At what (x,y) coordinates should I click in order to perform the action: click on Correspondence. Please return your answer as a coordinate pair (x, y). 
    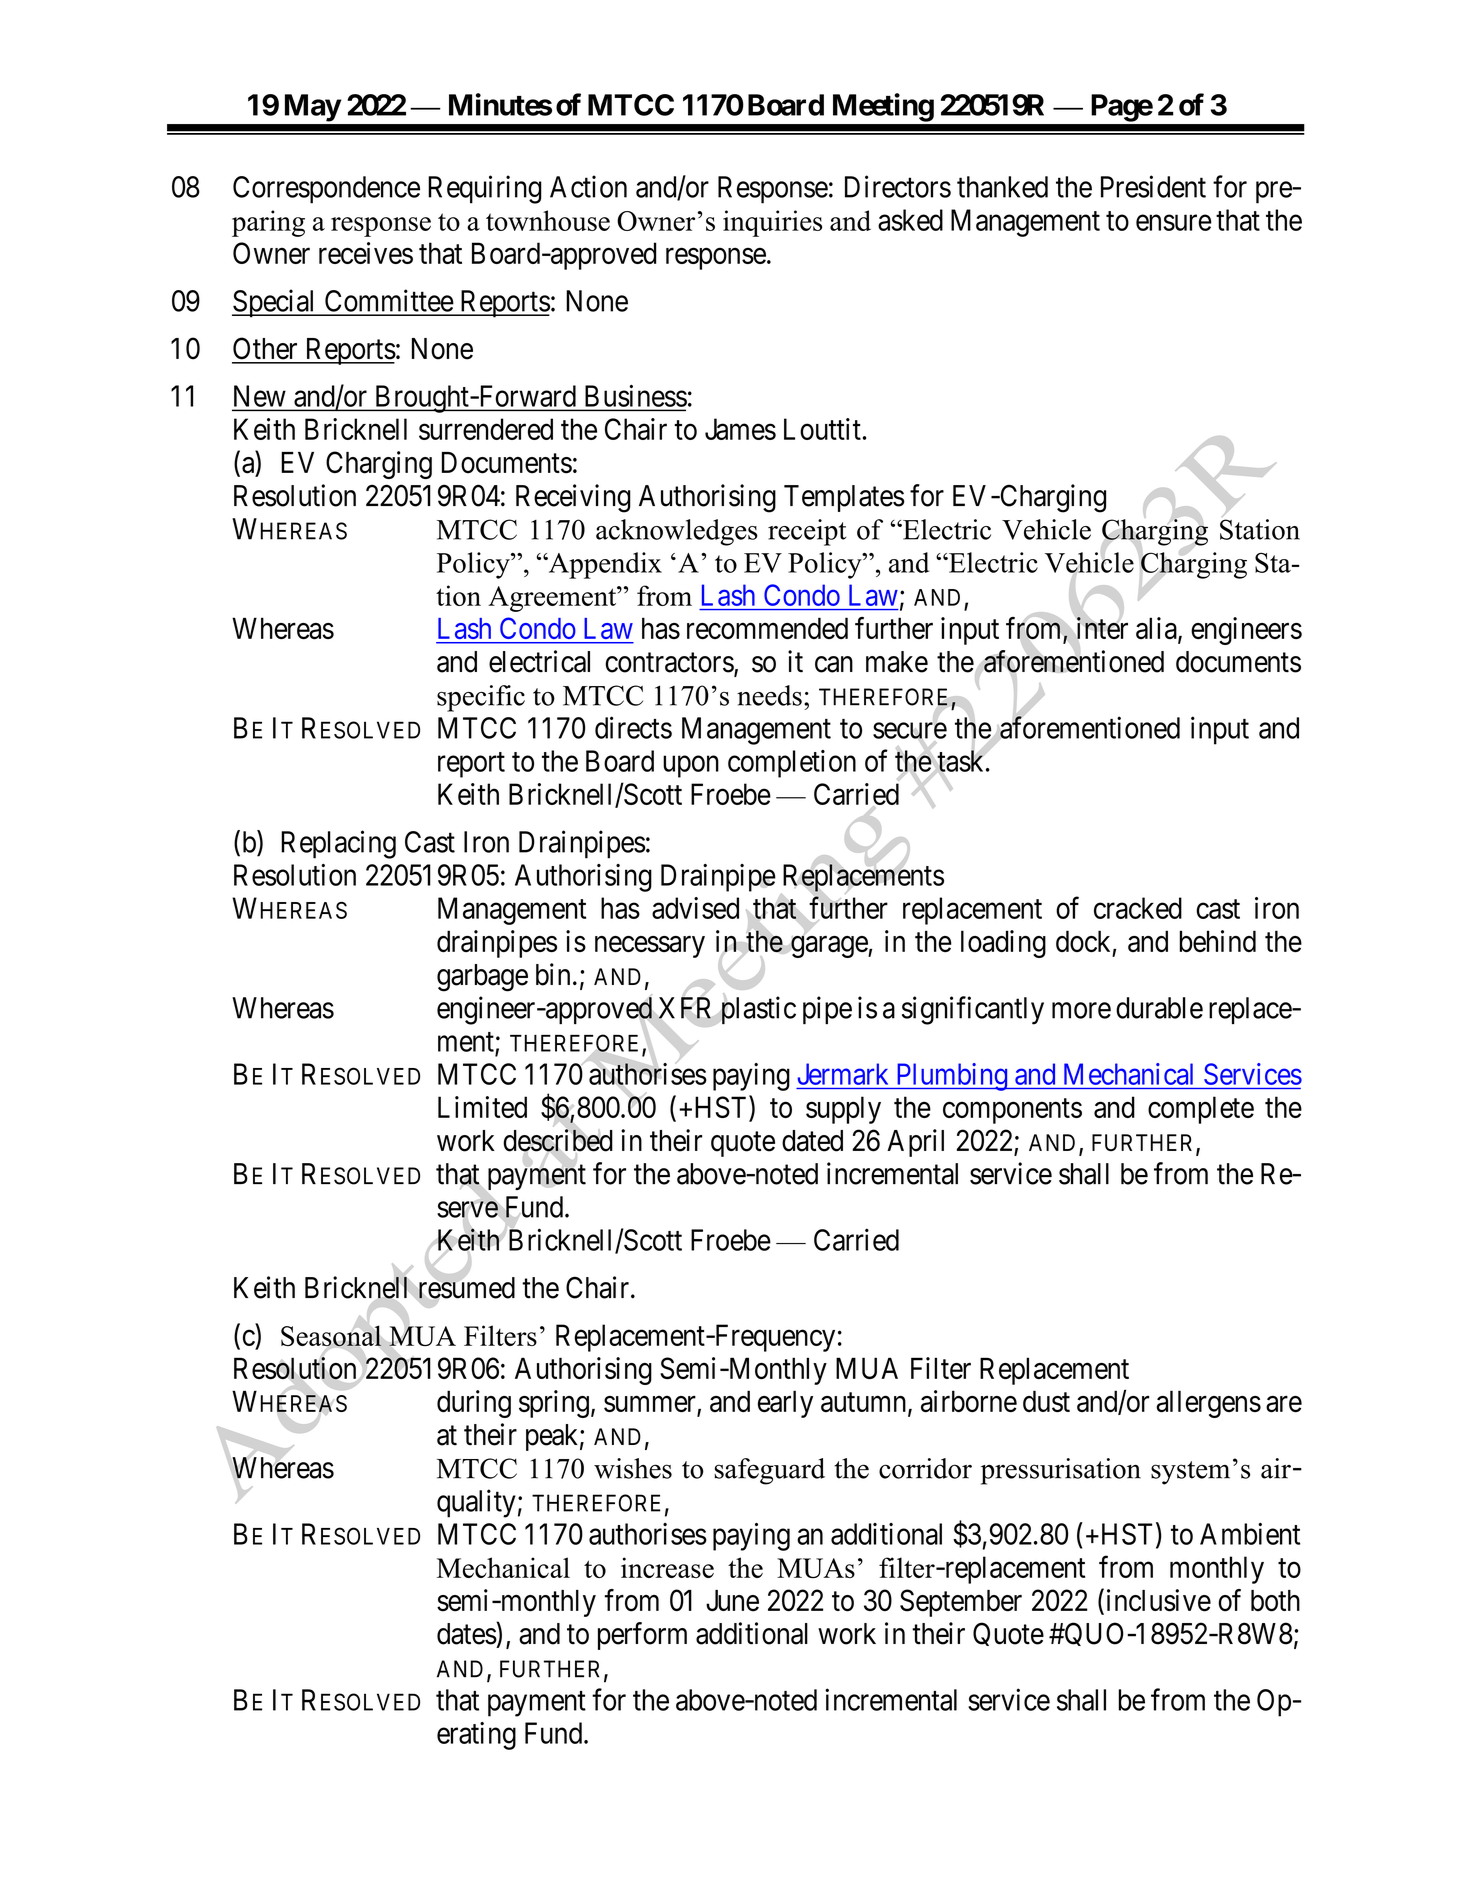
    Looking at the image, I should click on (326, 190).
